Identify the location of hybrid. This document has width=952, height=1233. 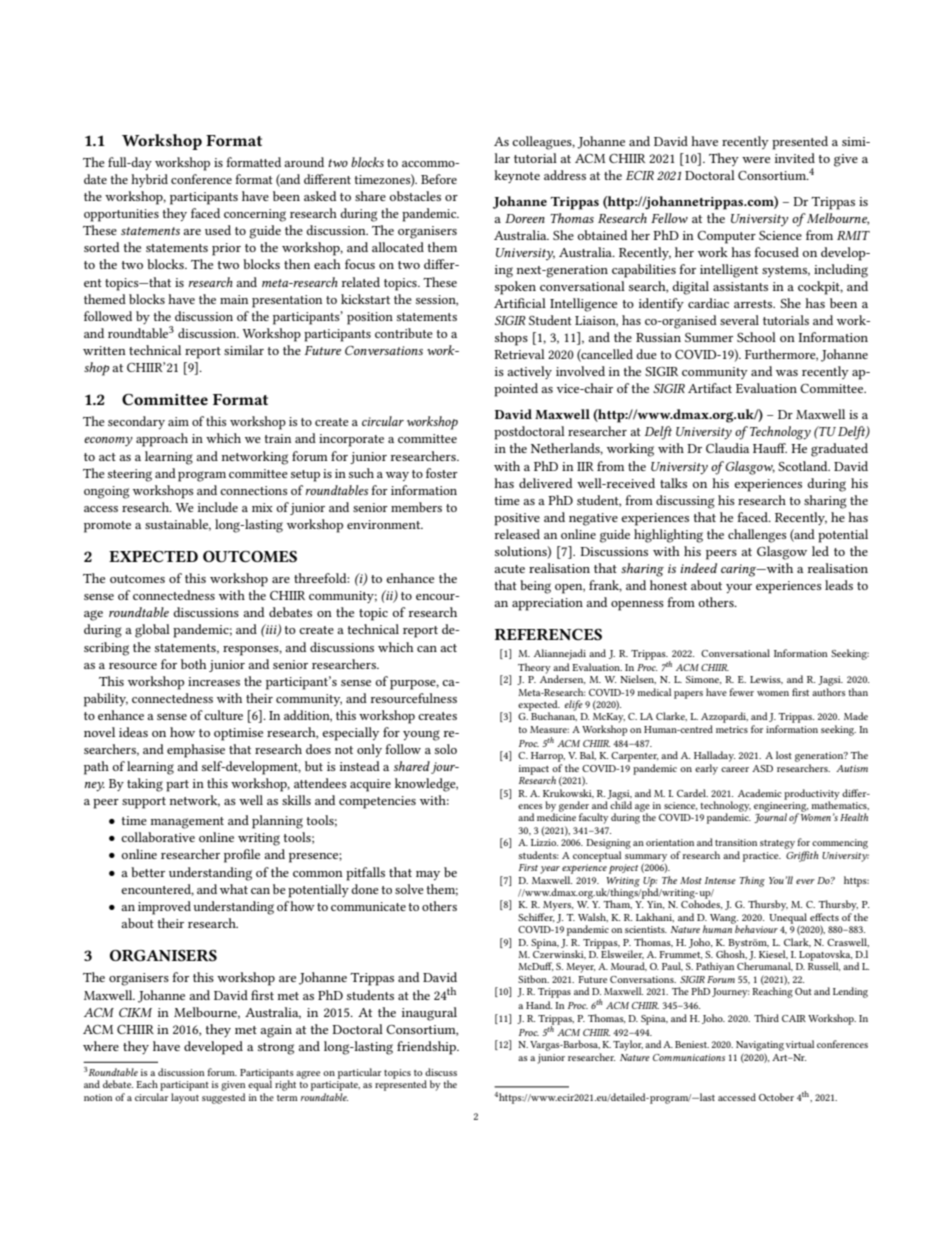
(149, 180).
